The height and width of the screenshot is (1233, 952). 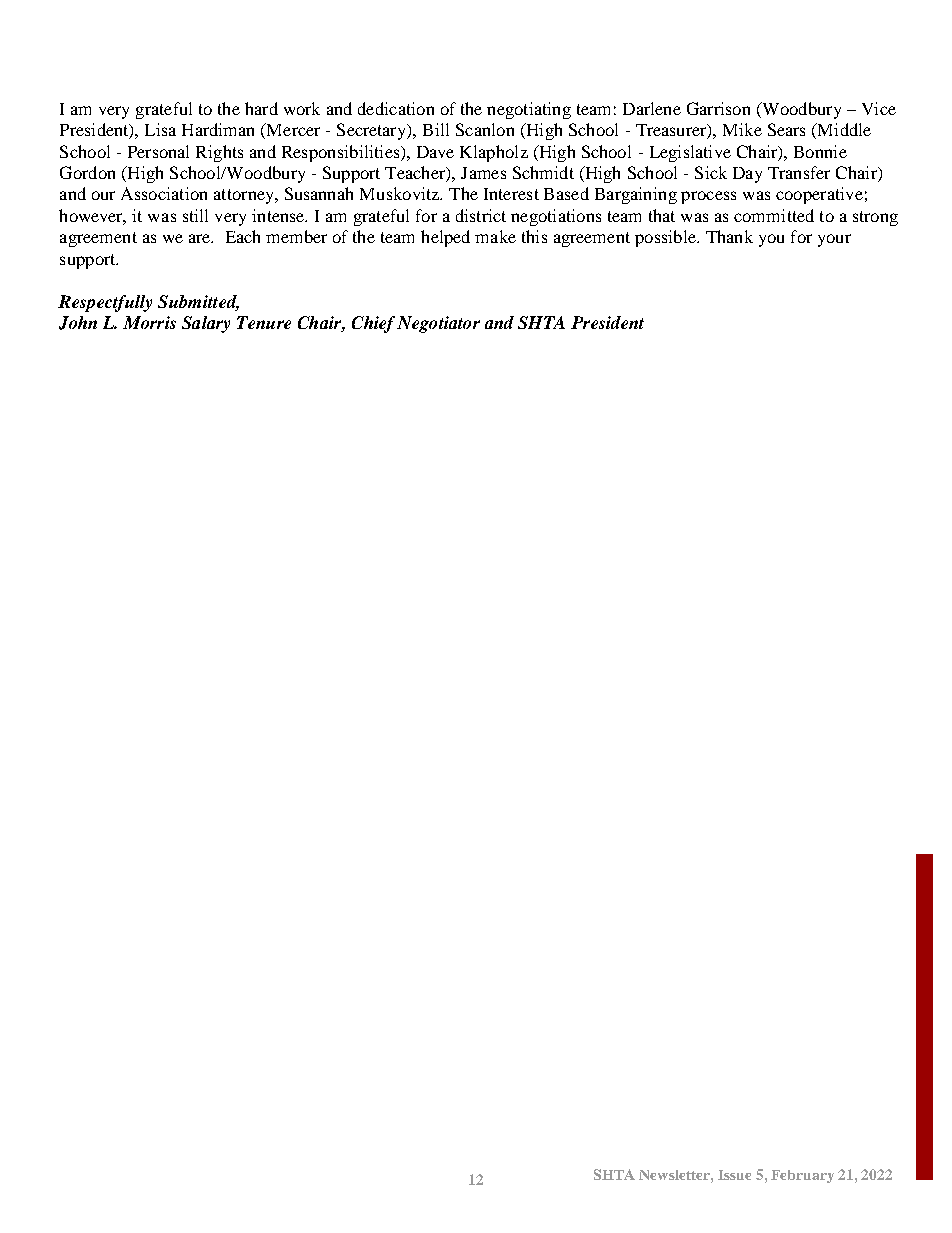 What do you see at coordinates (802, 1176) in the screenshot?
I see `February` at bounding box center [802, 1176].
